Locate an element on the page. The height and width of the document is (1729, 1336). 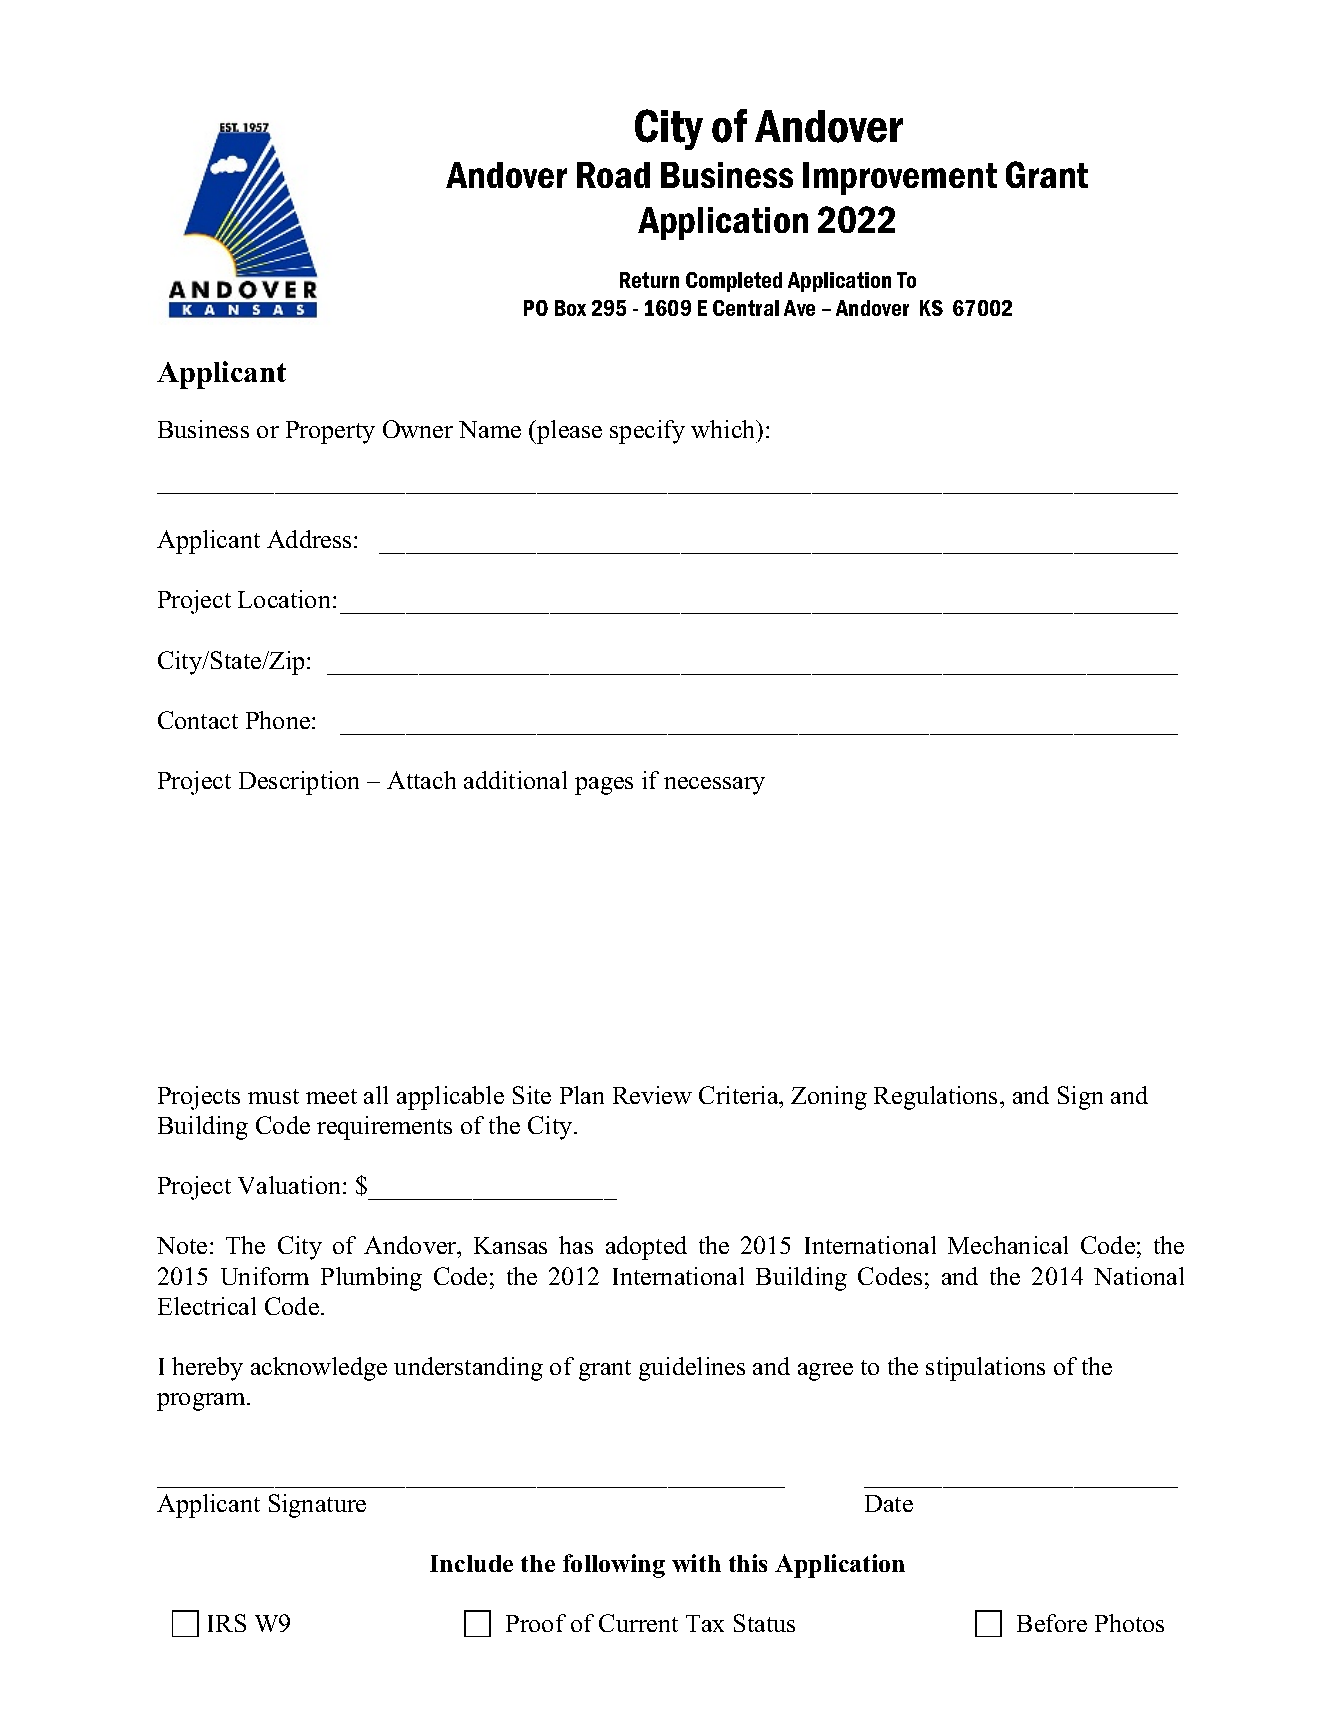
Road is located at coordinates (613, 175).
